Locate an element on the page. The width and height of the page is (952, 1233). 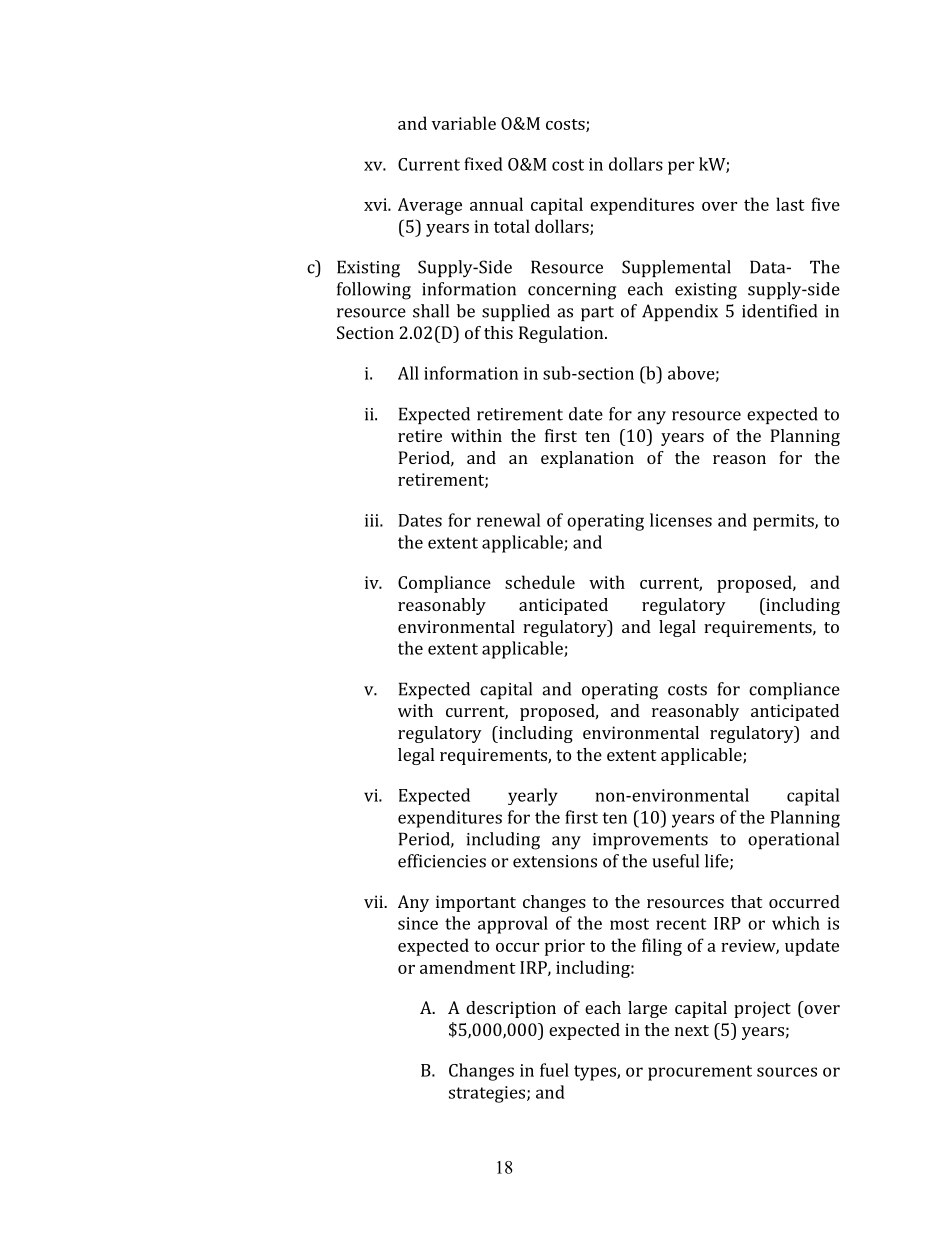
strategies is located at coordinates (488, 1094).
